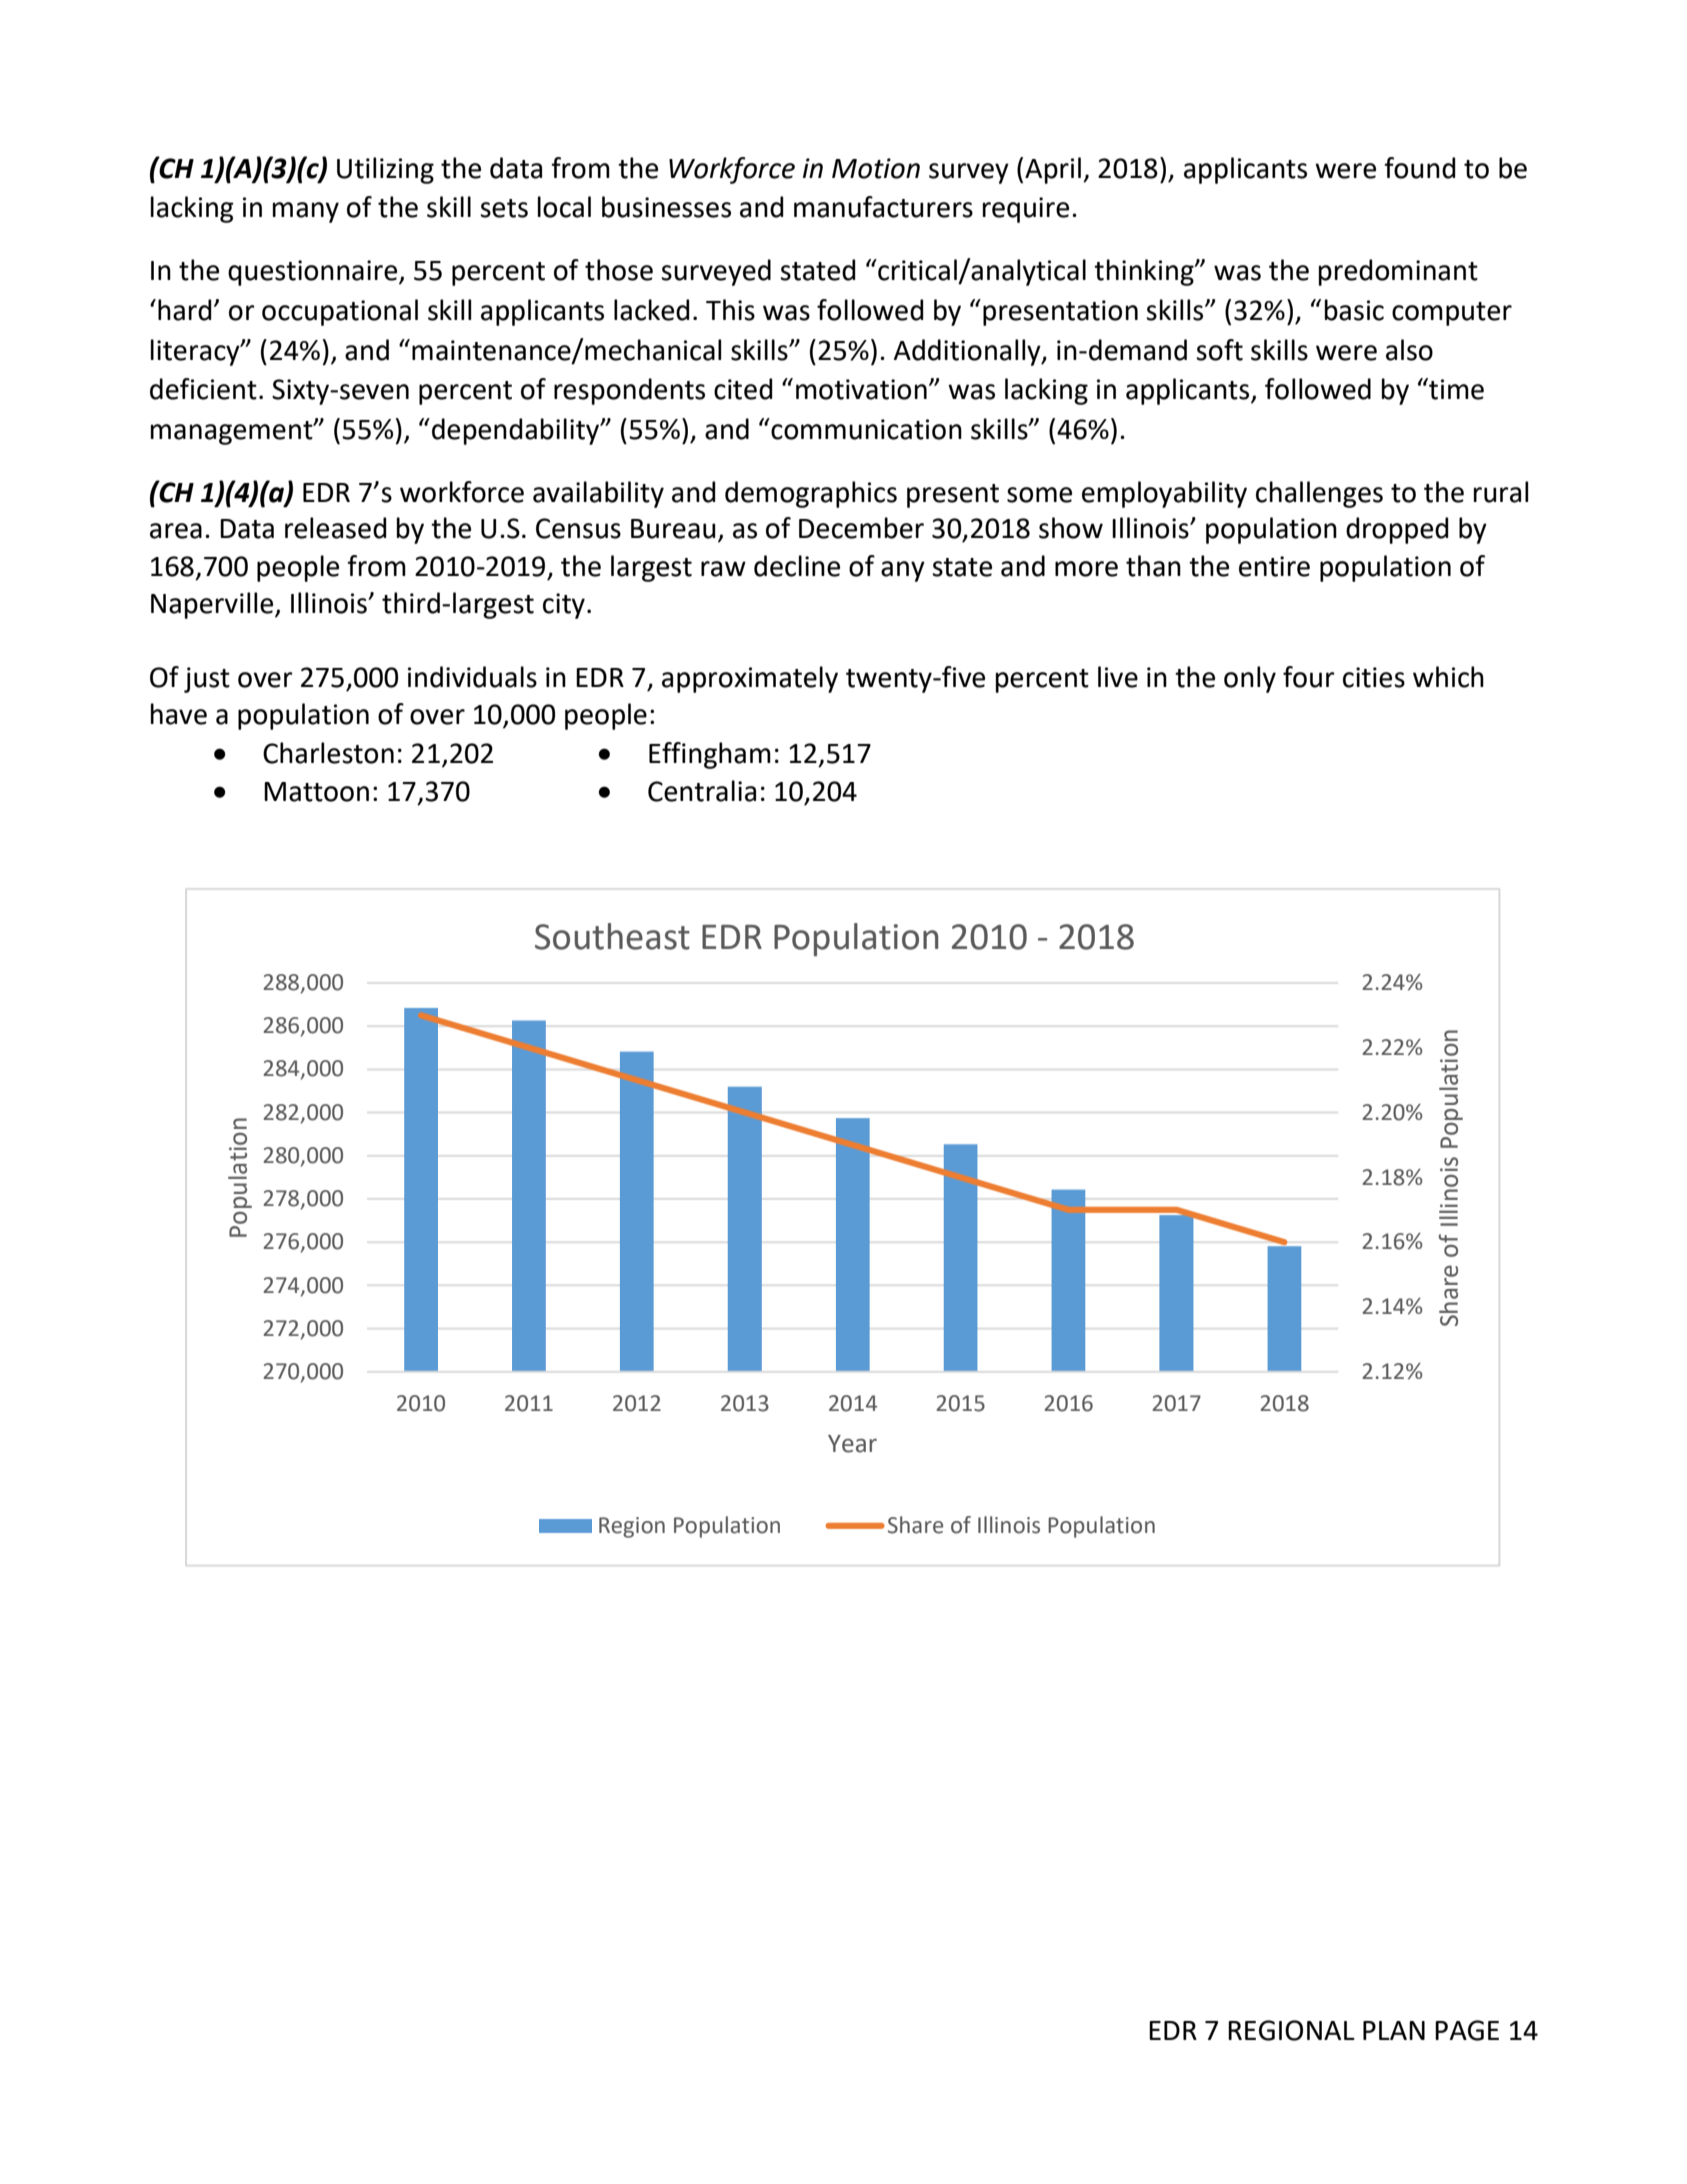 The height and width of the screenshot is (2184, 1687). What do you see at coordinates (883, 207) in the screenshot?
I see `manufacturers` at bounding box center [883, 207].
